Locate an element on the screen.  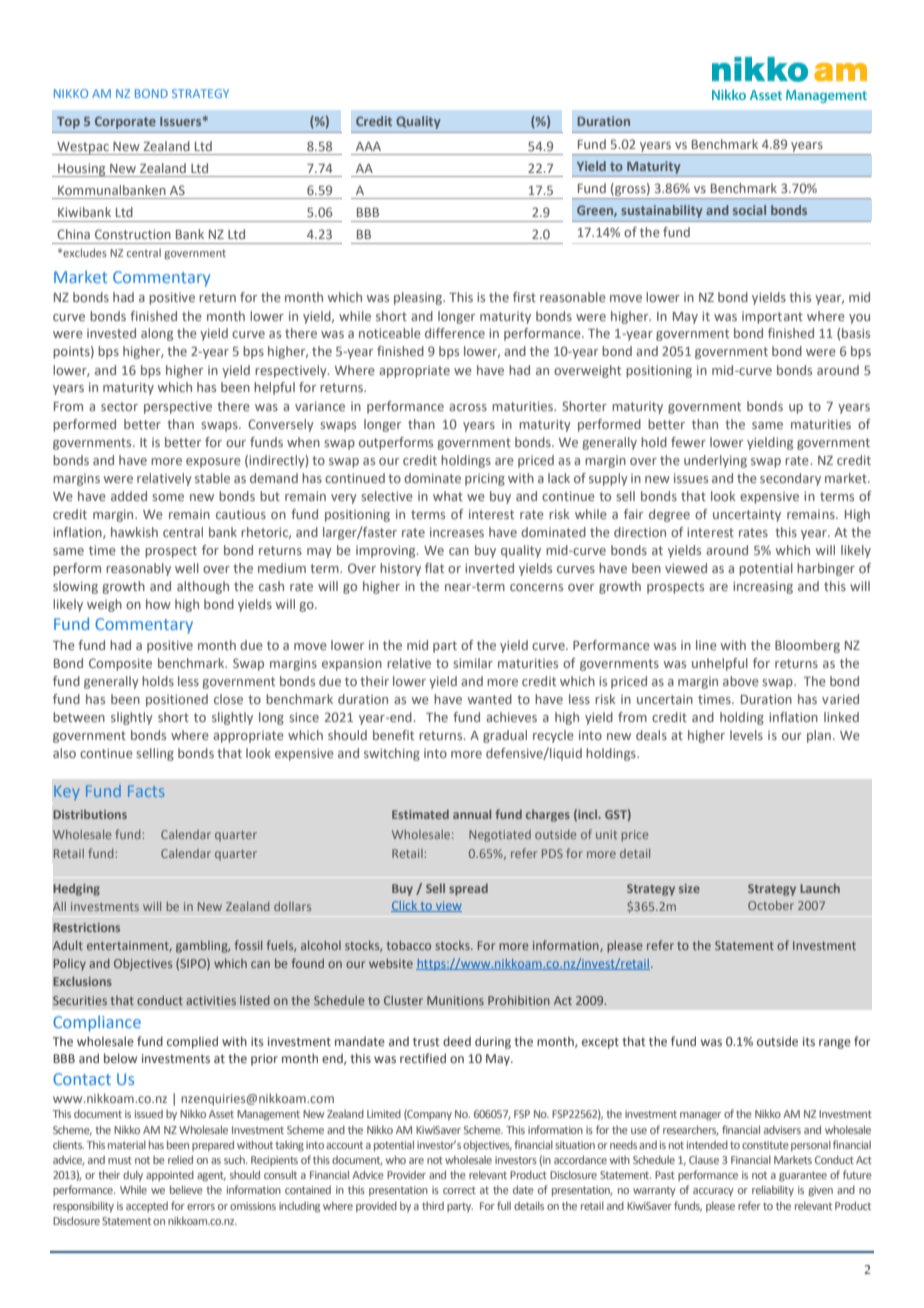
above is located at coordinates (741, 681).
